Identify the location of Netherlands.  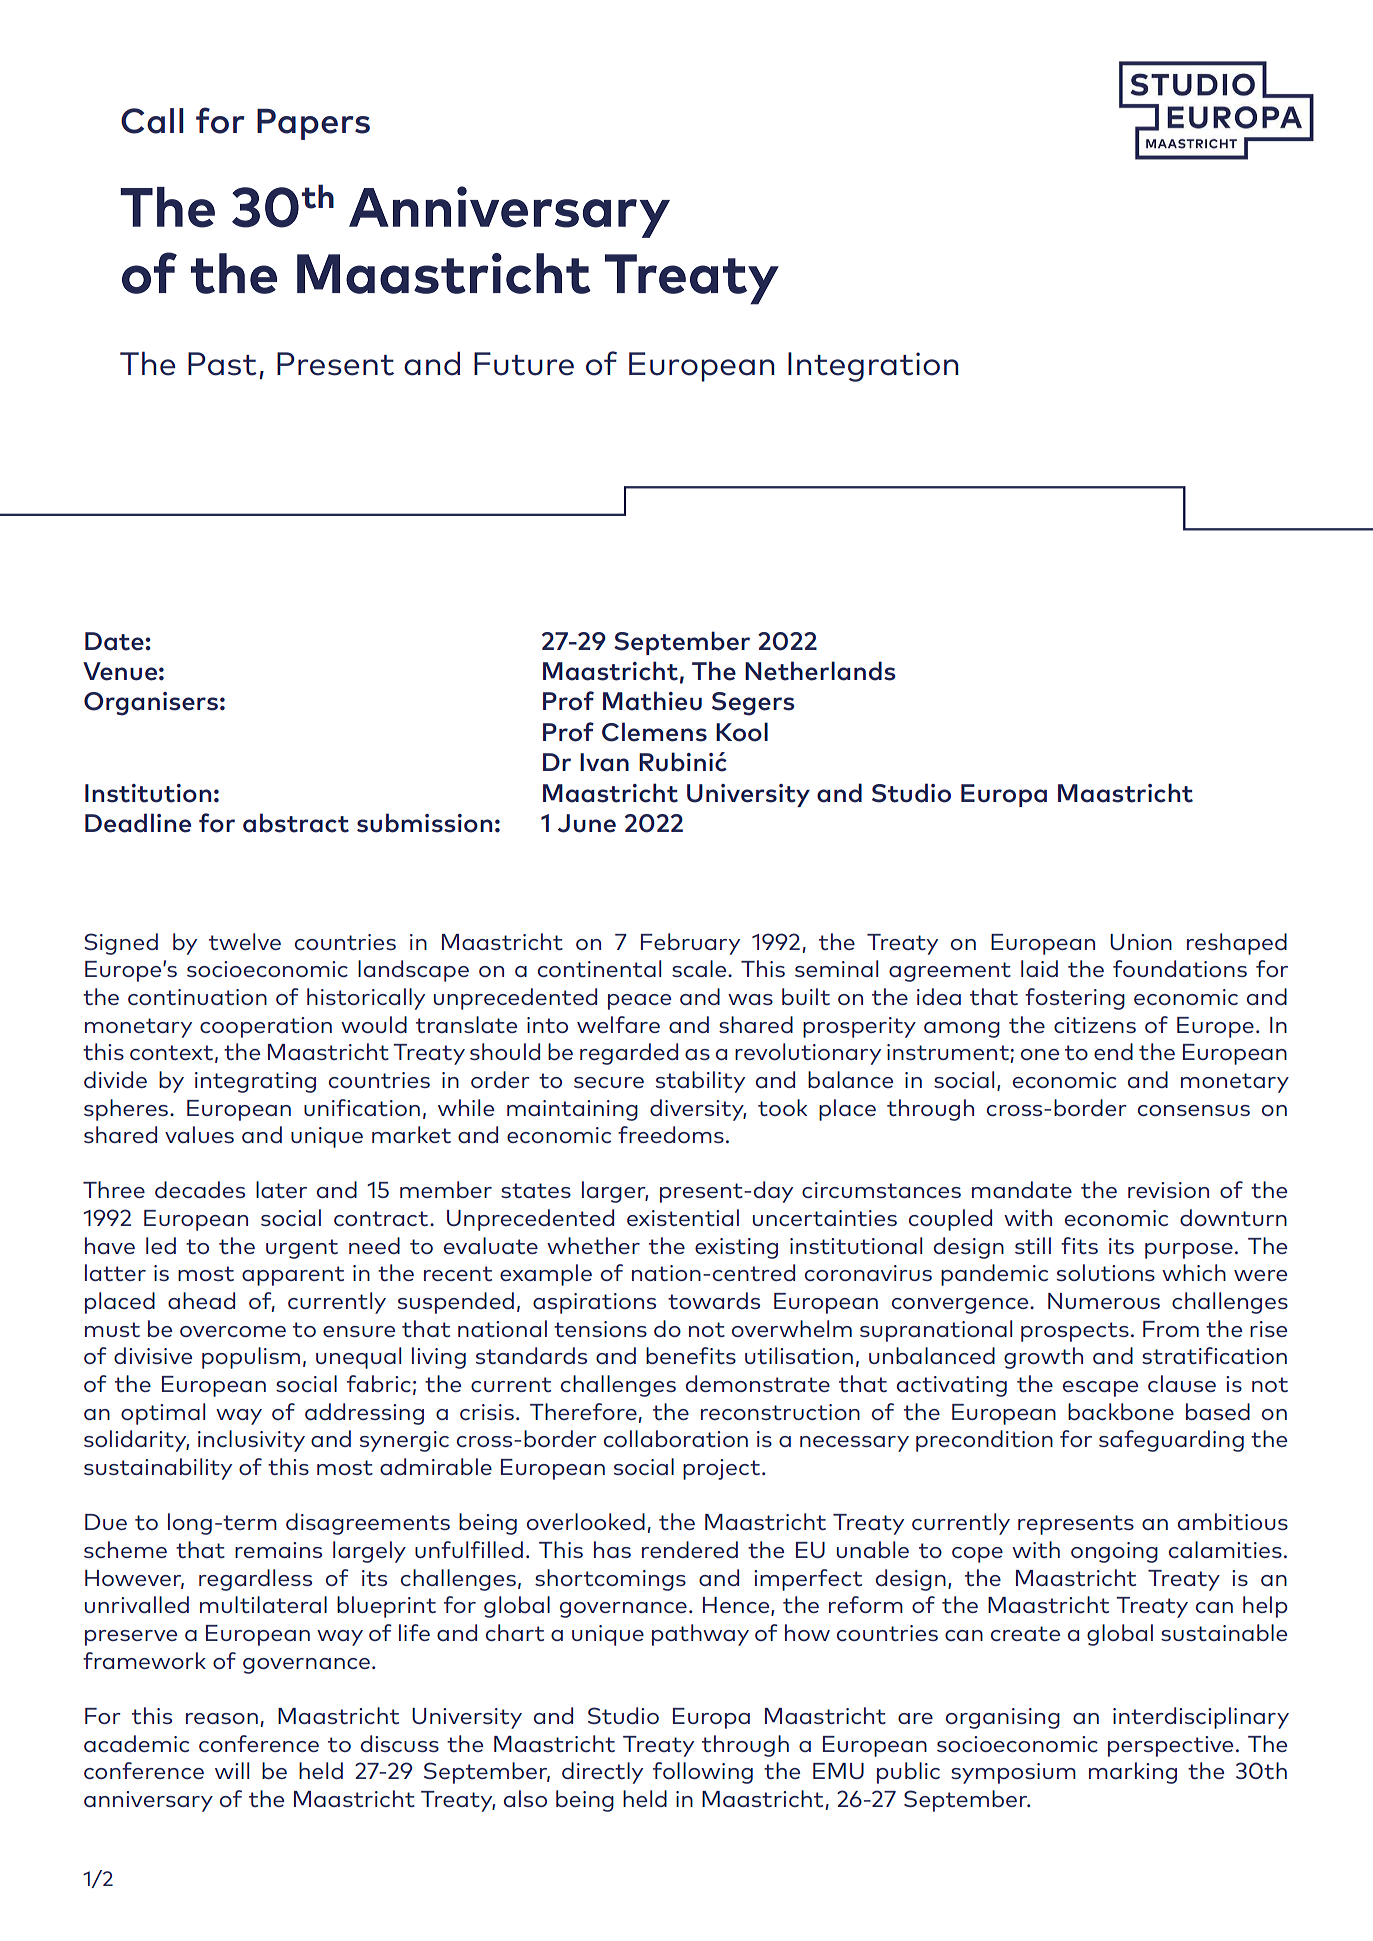
(820, 671).
